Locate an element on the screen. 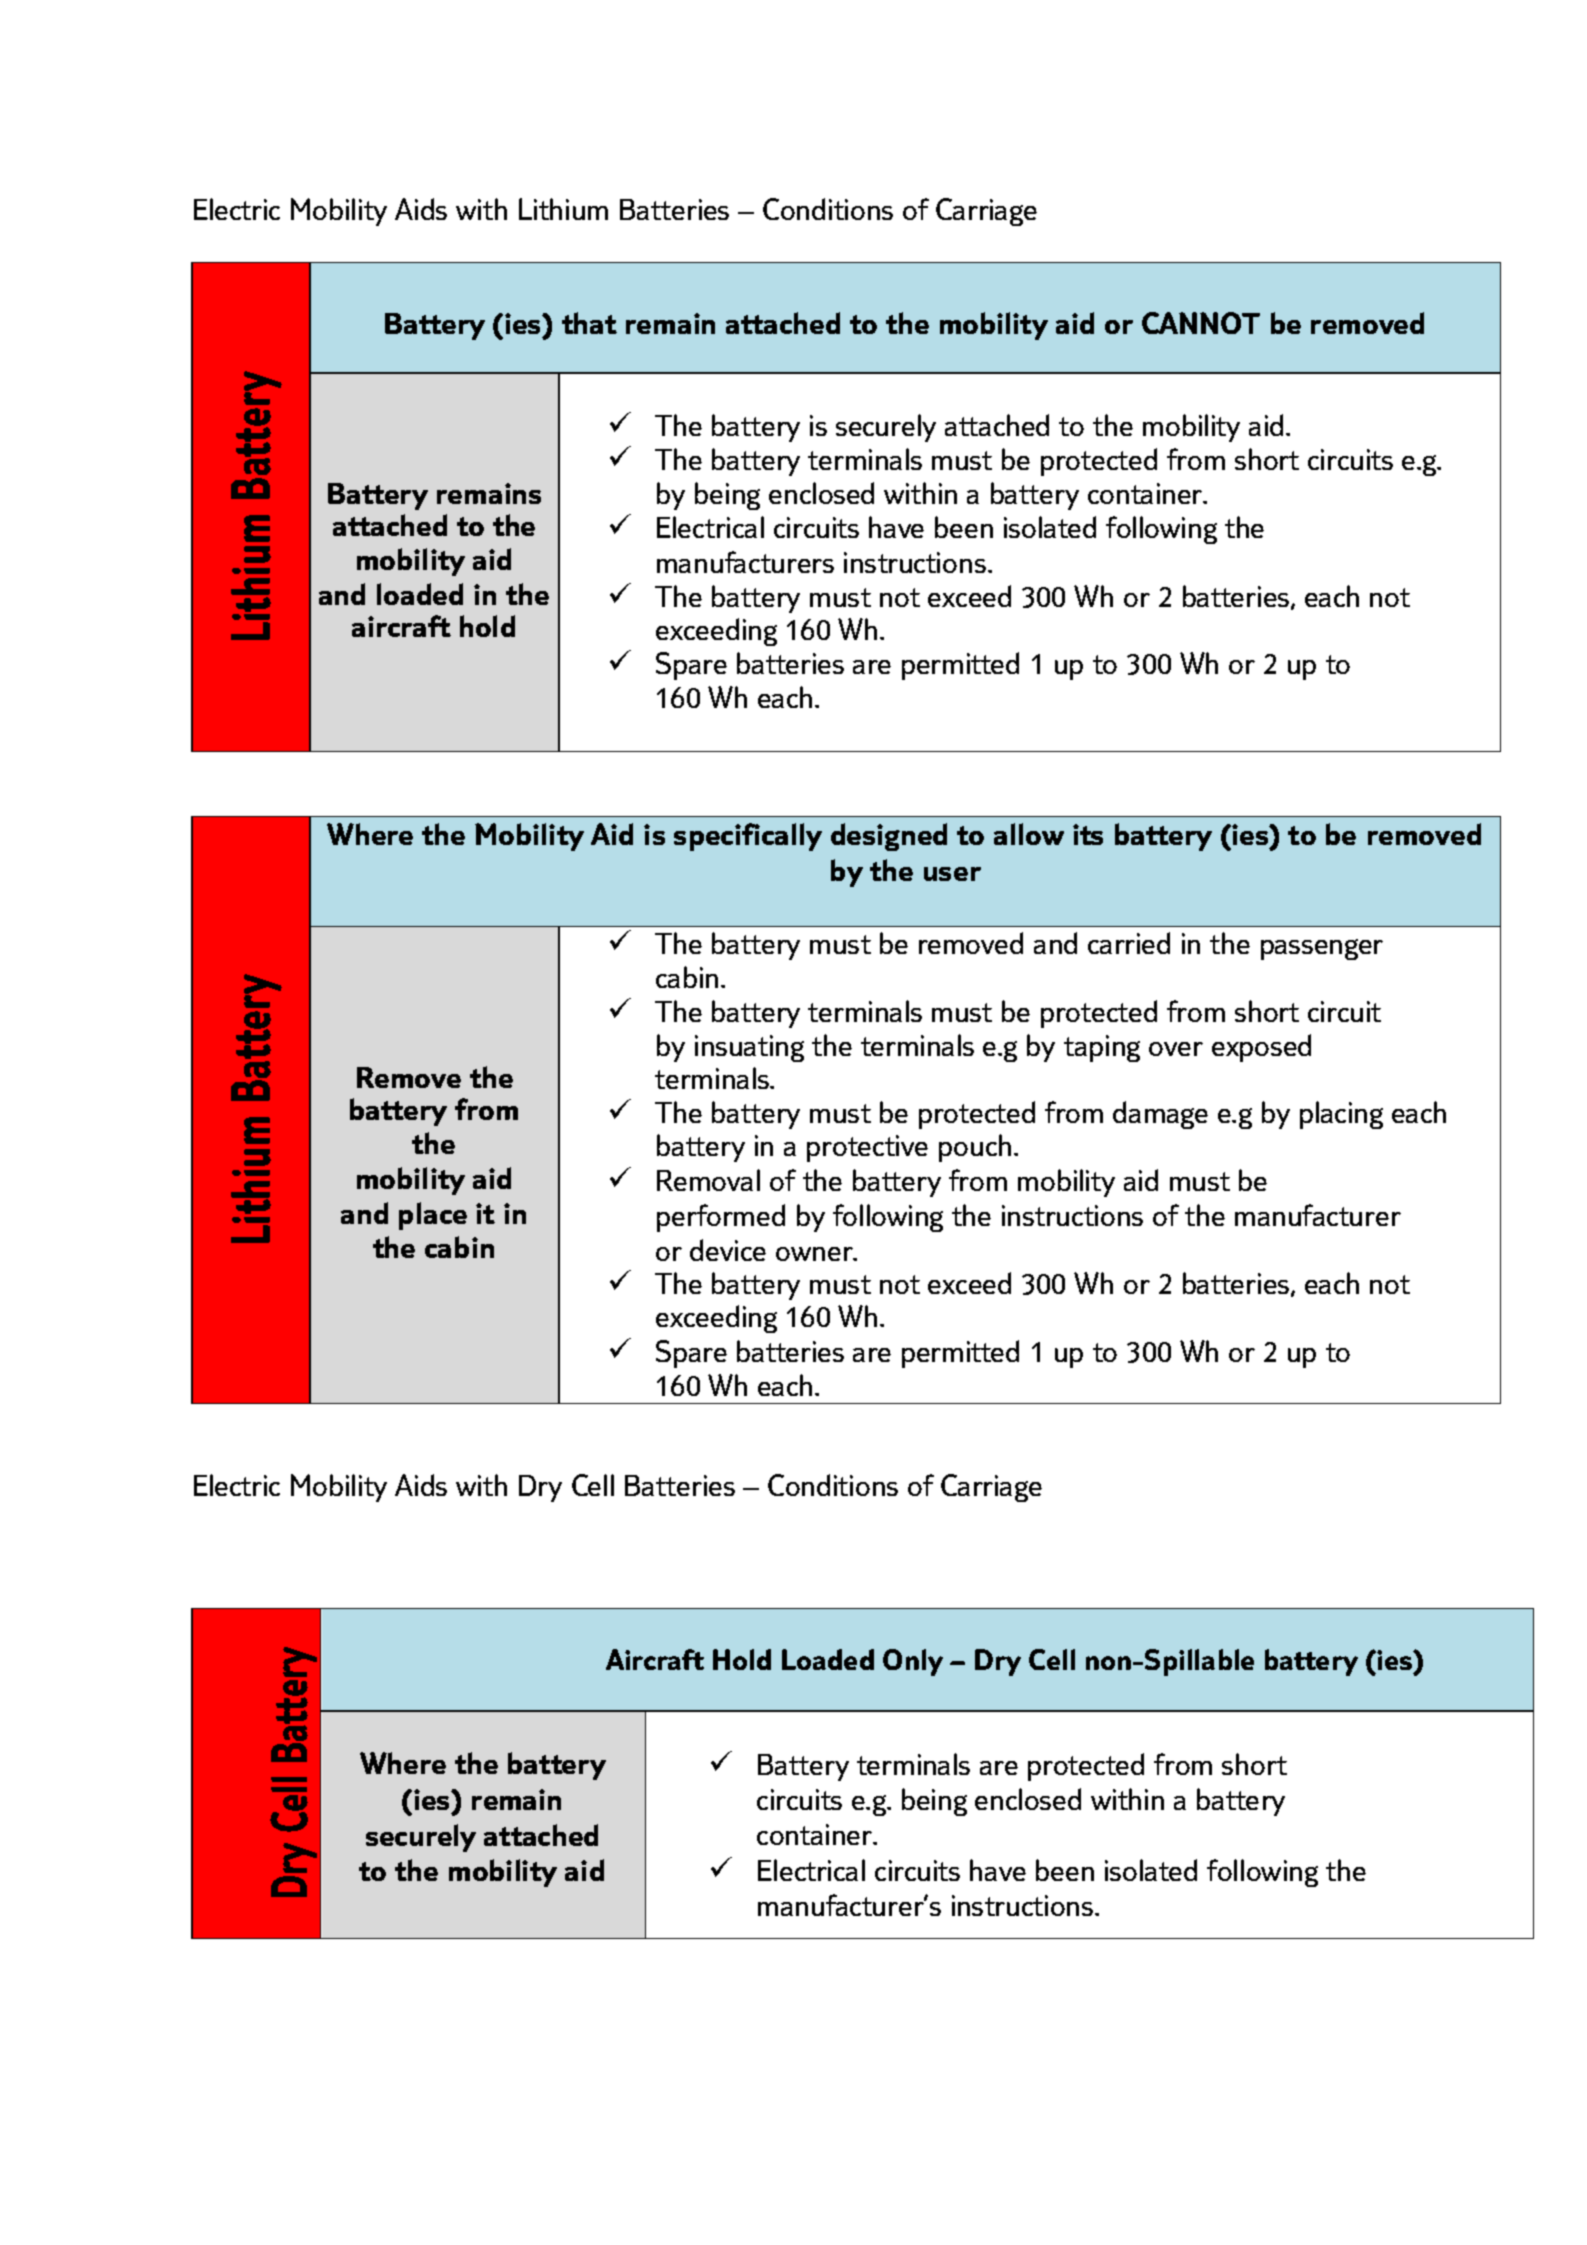 Image resolution: width=1587 pixels, height=2245 pixels. Removal is located at coordinates (708, 1180).
